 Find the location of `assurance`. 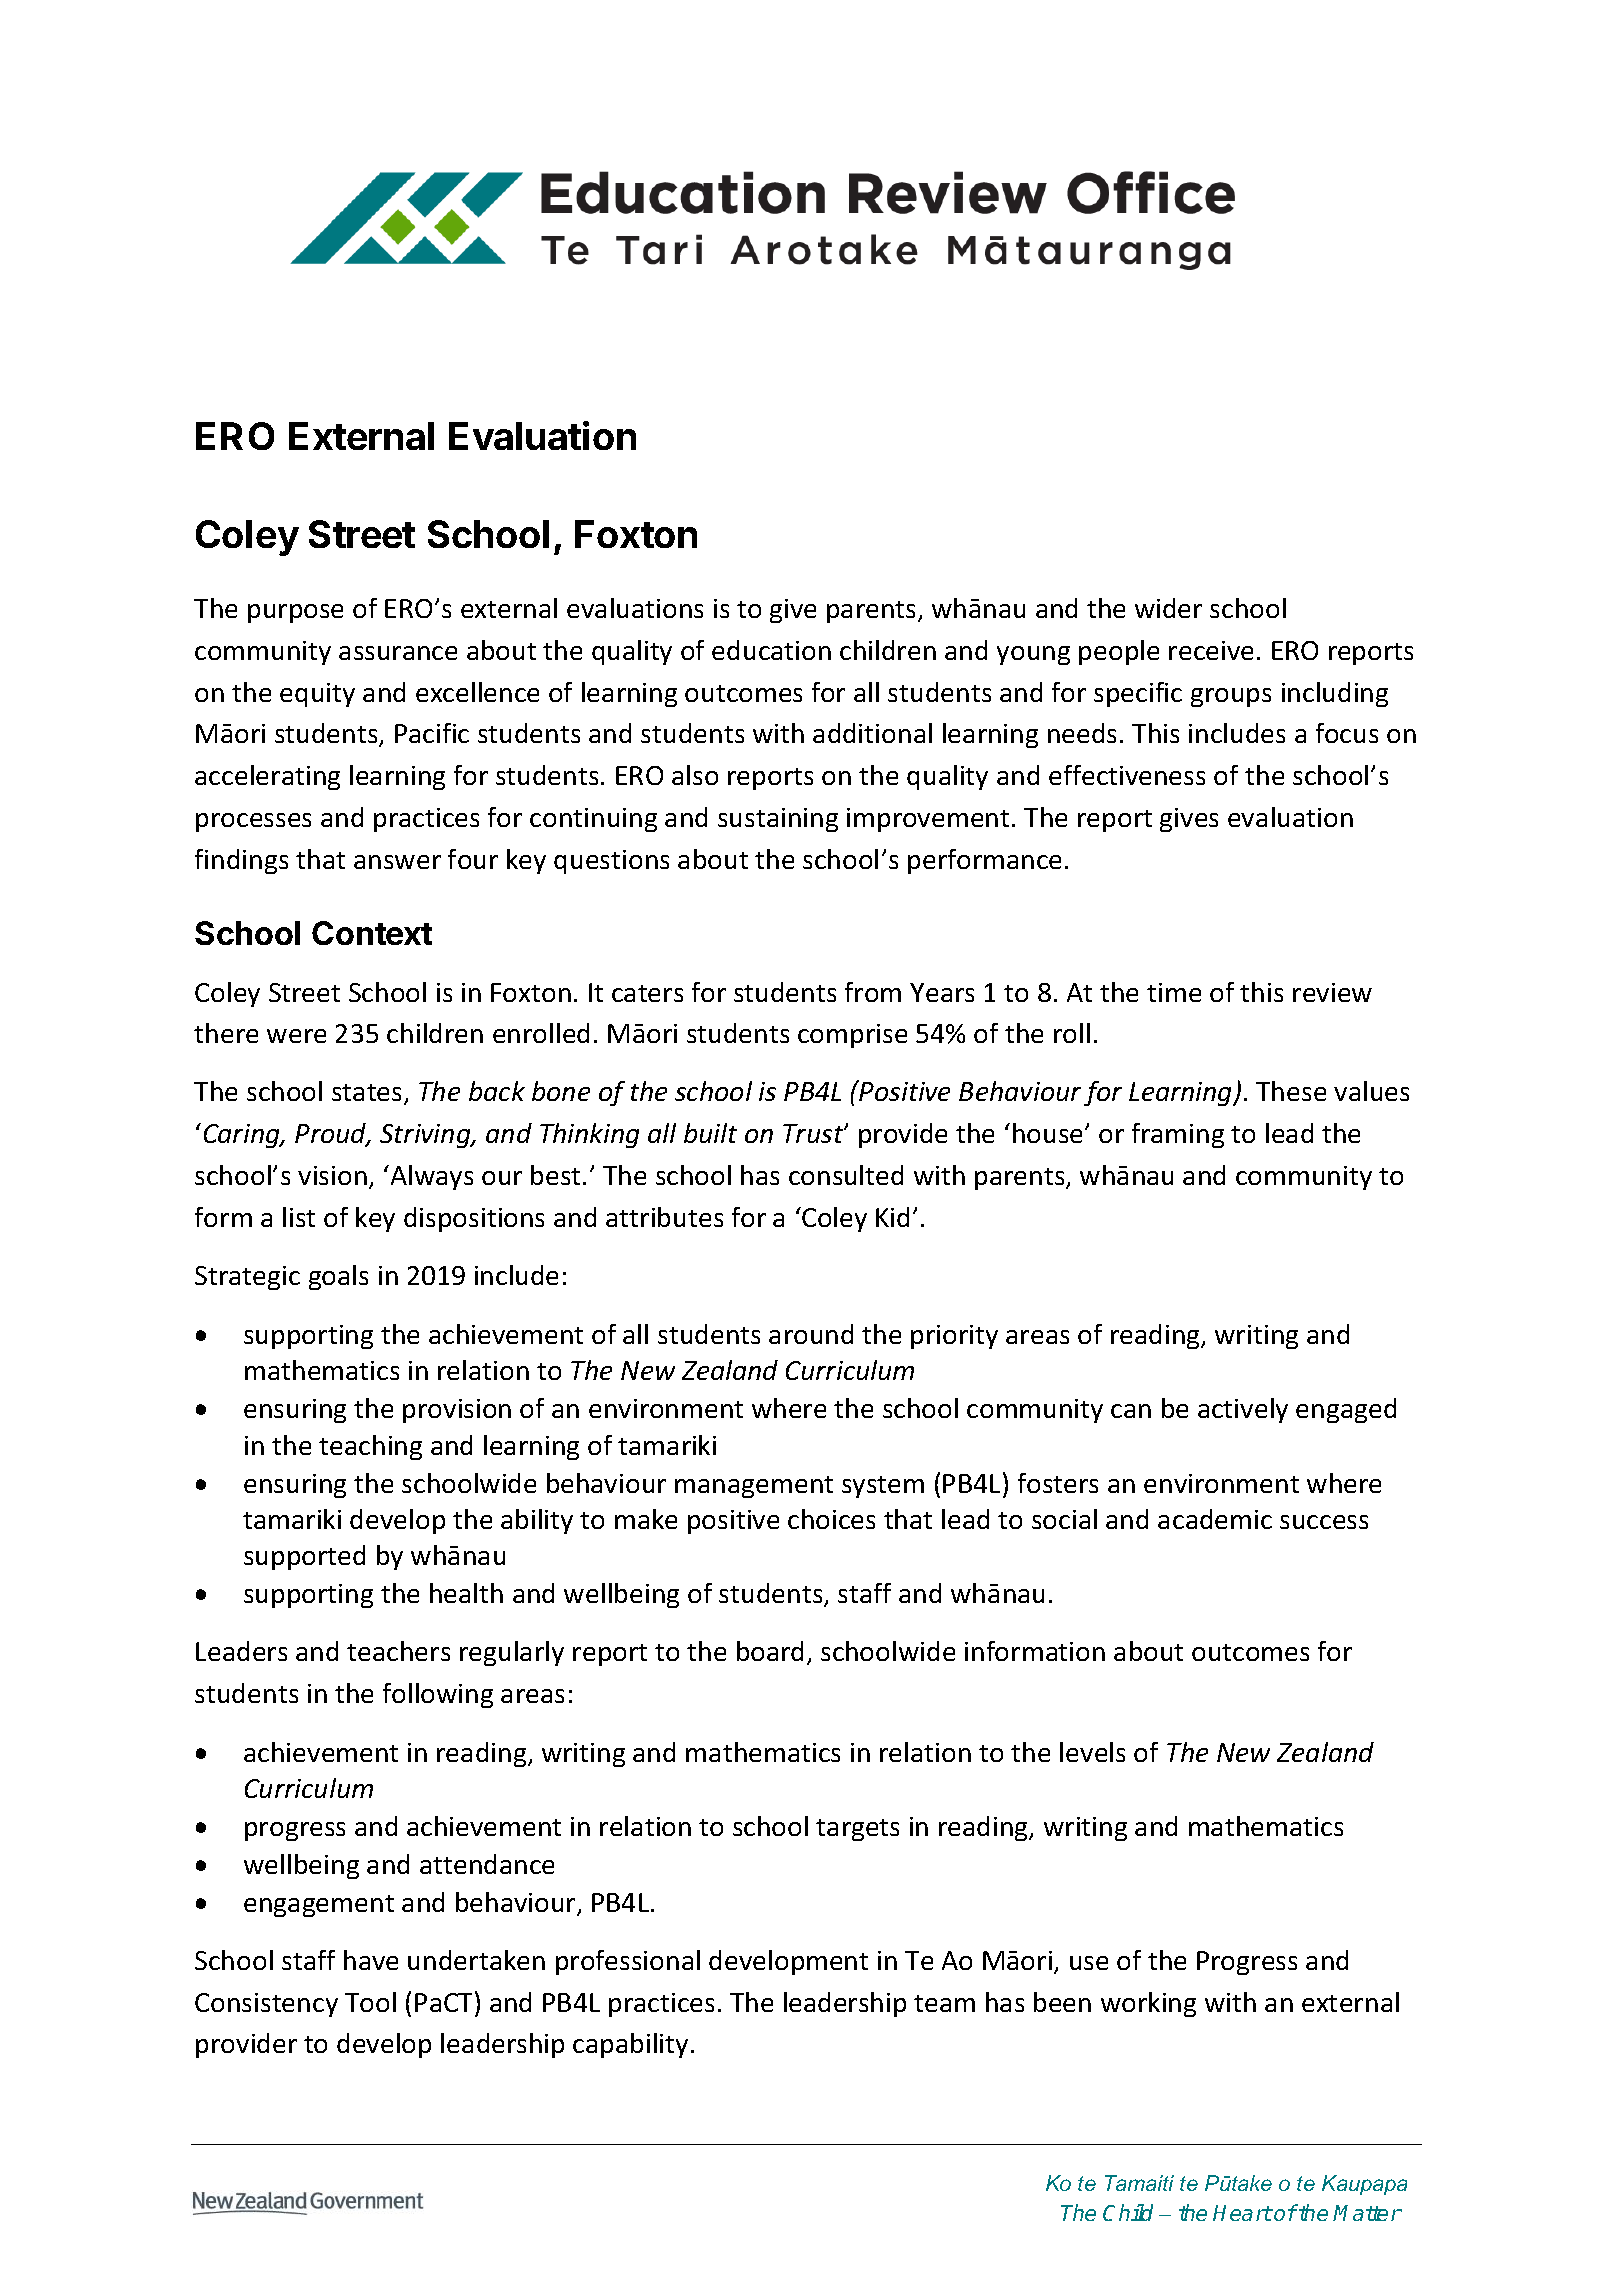

assurance is located at coordinates (398, 653).
